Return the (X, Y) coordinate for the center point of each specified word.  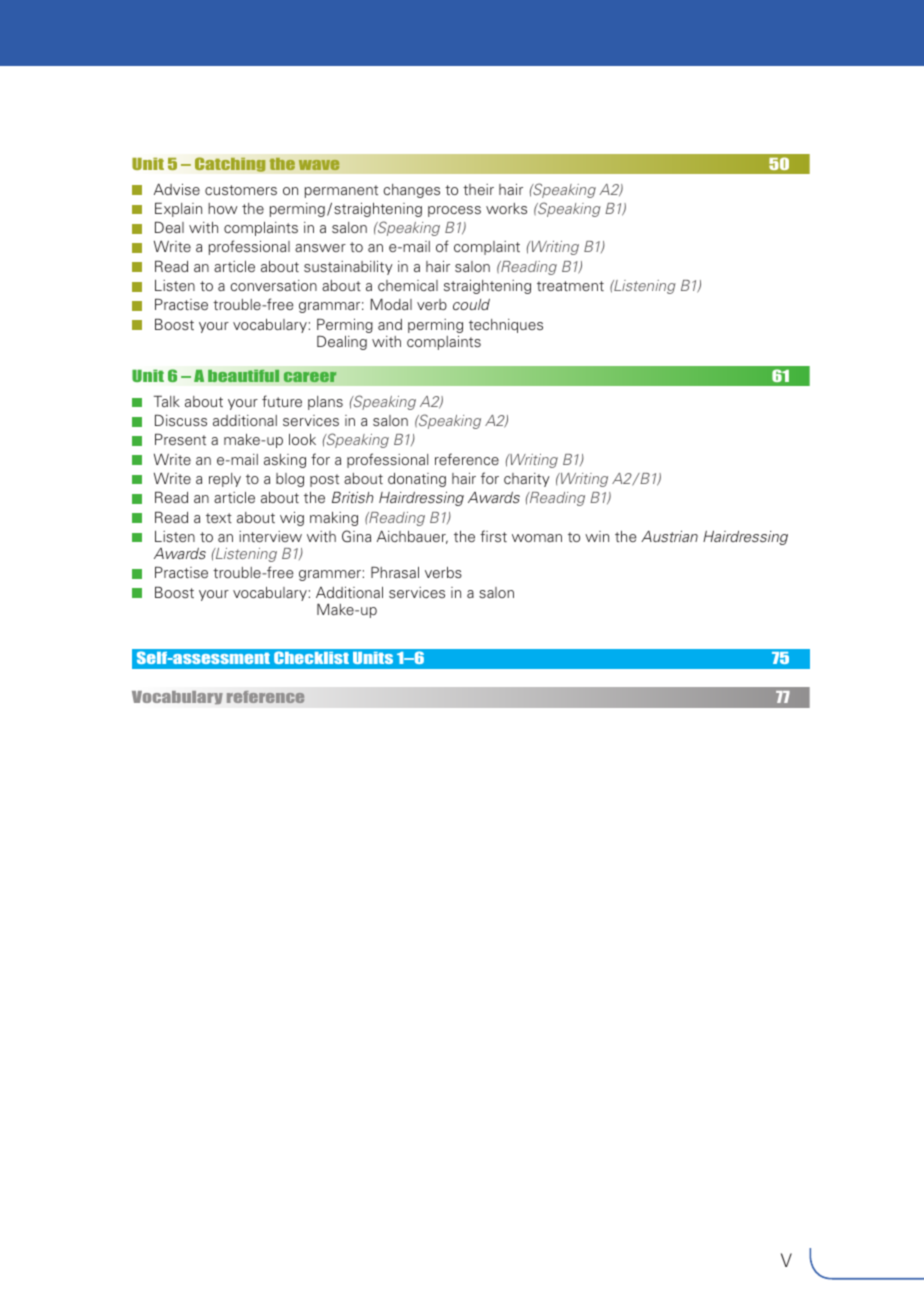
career (310, 377)
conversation (273, 285)
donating (417, 480)
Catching (230, 164)
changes (411, 191)
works (506, 208)
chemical (408, 285)
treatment (570, 286)
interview (270, 536)
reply (225, 480)
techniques (506, 326)
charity (527, 480)
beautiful (243, 375)
